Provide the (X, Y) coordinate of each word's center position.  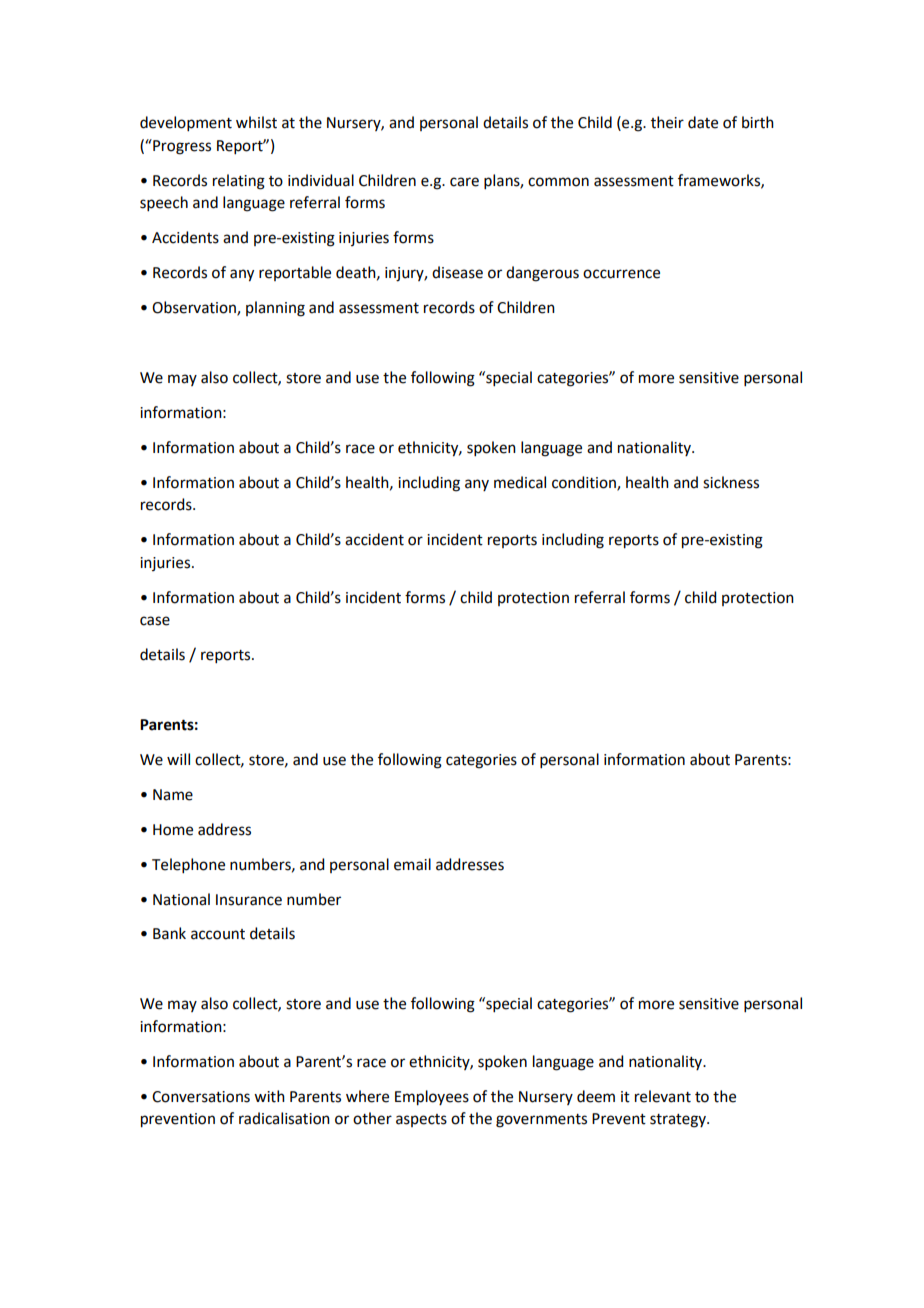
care (464, 182)
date (703, 122)
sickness (731, 482)
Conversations (201, 1097)
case (155, 621)
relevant (663, 1096)
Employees (432, 1098)
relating (239, 182)
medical (520, 482)
